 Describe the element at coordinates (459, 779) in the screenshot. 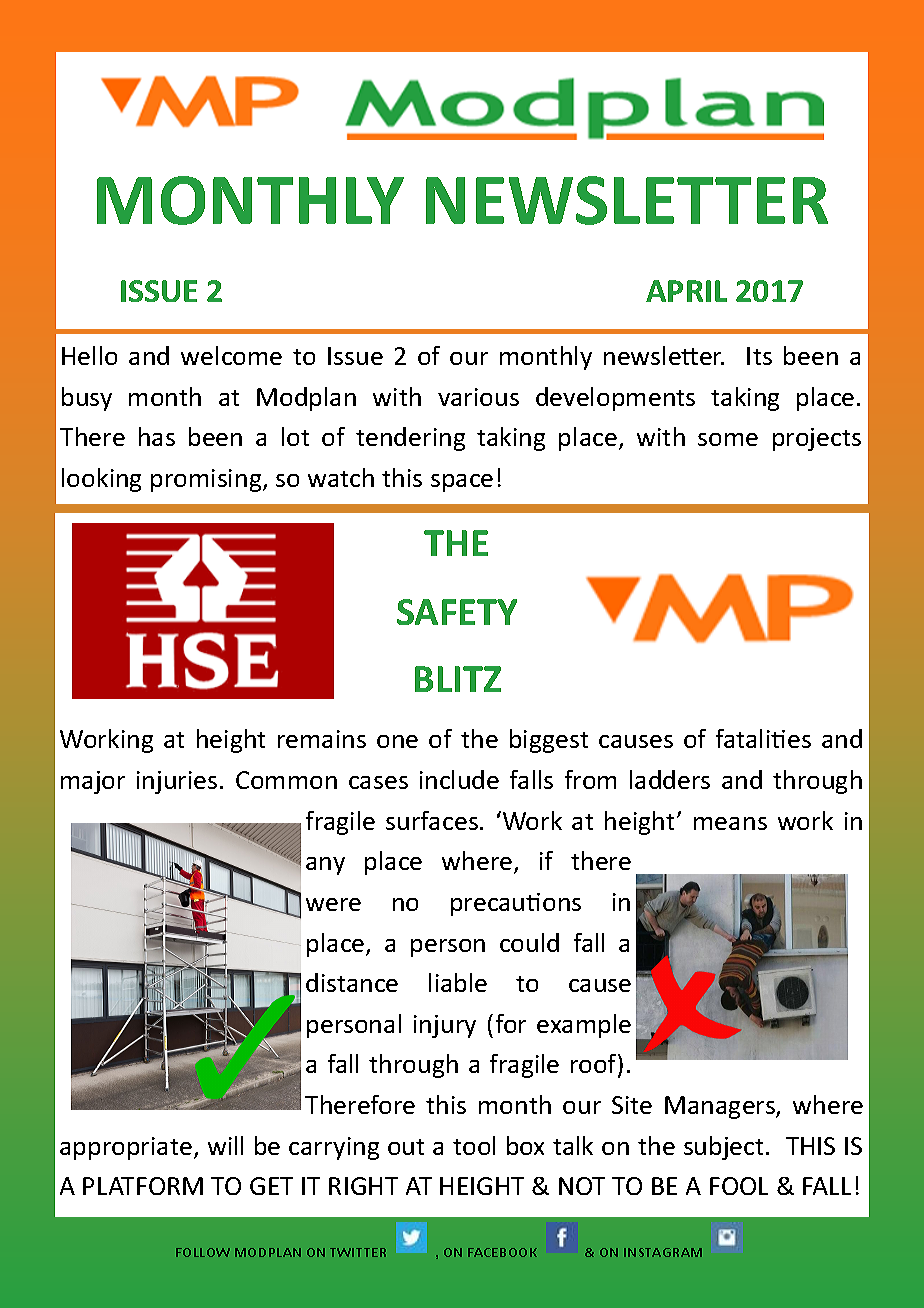

I see `include` at that location.
